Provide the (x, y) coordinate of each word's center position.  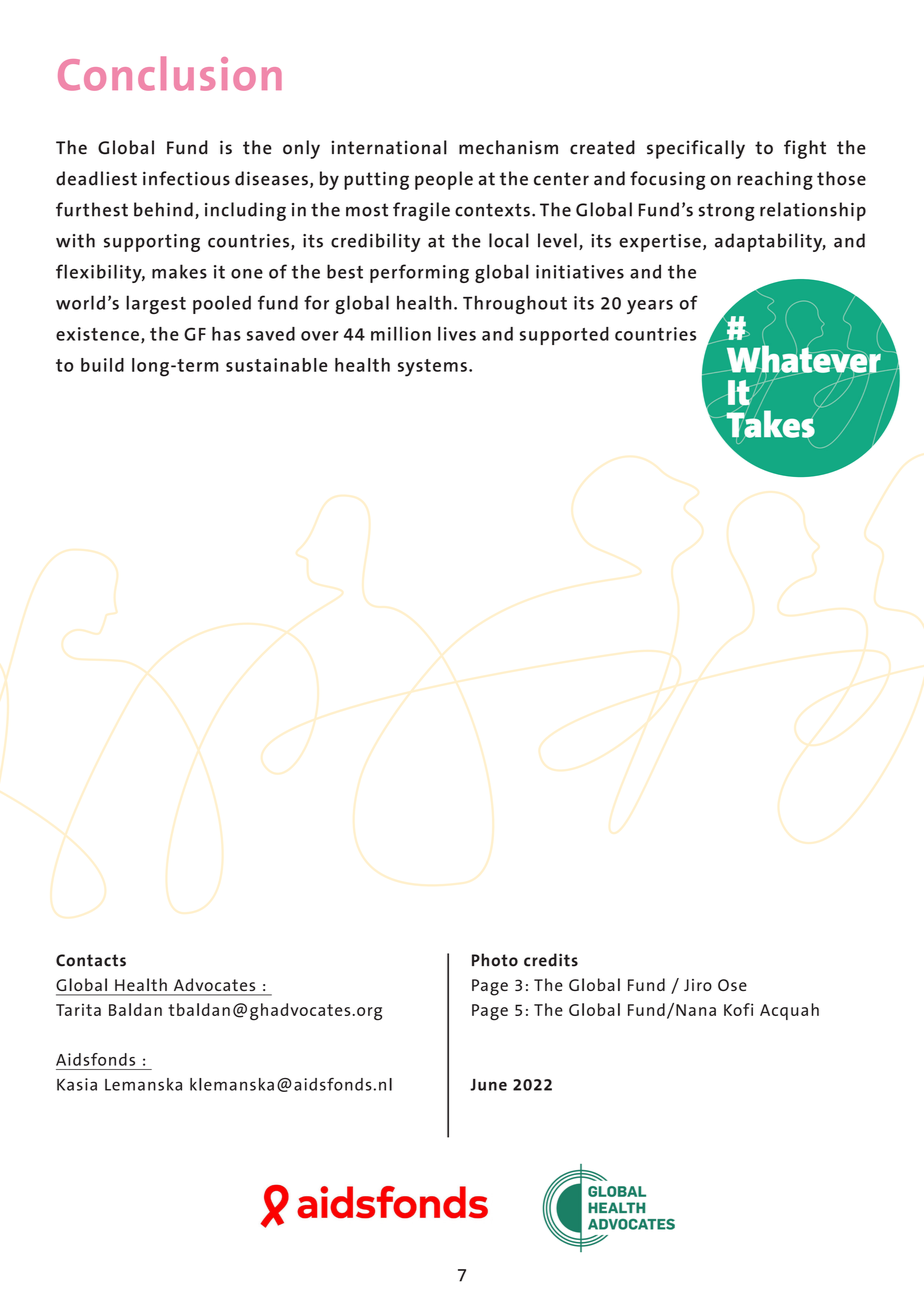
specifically (696, 149)
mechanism (508, 147)
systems (432, 368)
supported (564, 336)
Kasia (77, 1084)
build (102, 365)
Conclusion (170, 73)
